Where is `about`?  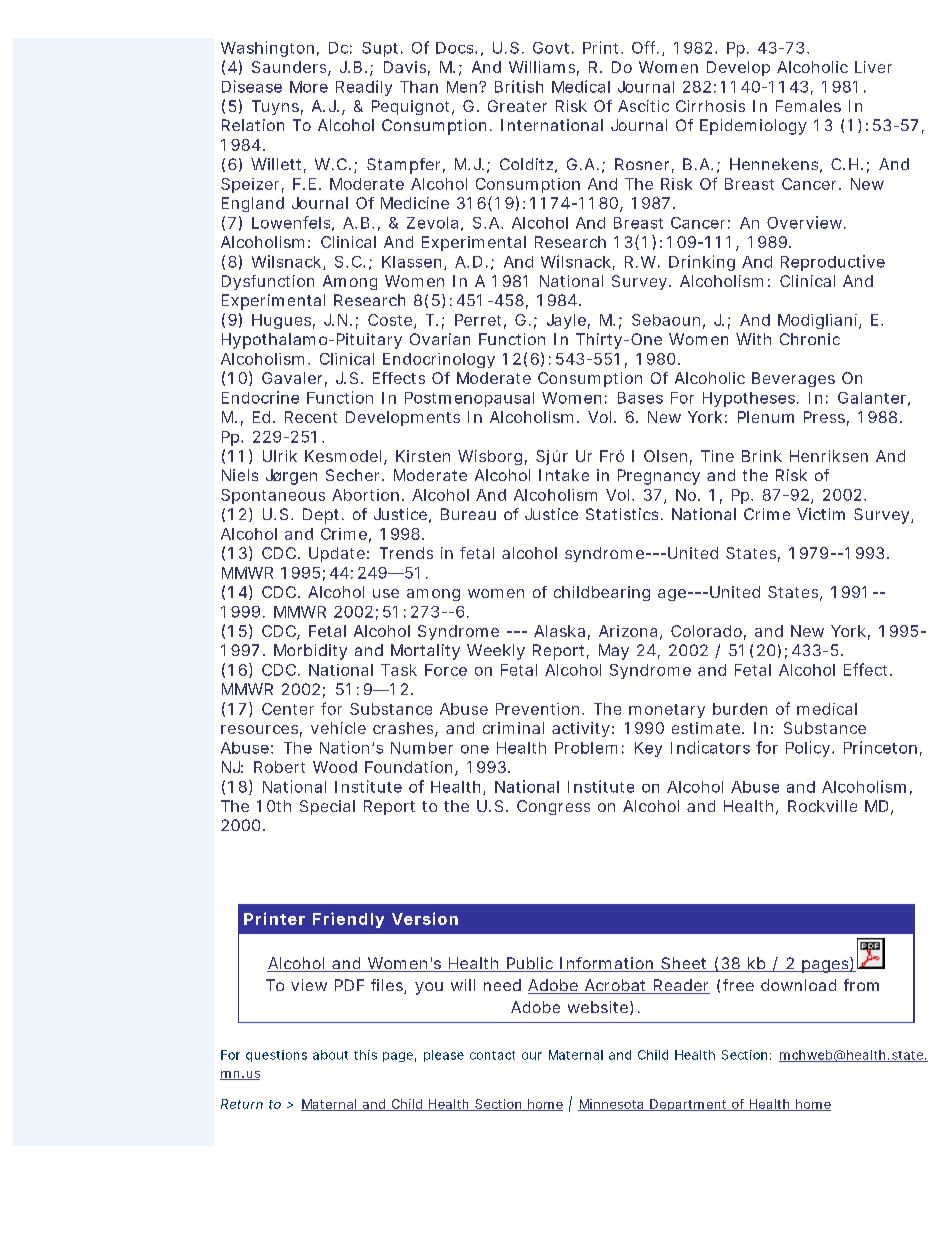 about is located at coordinates (330, 1055).
